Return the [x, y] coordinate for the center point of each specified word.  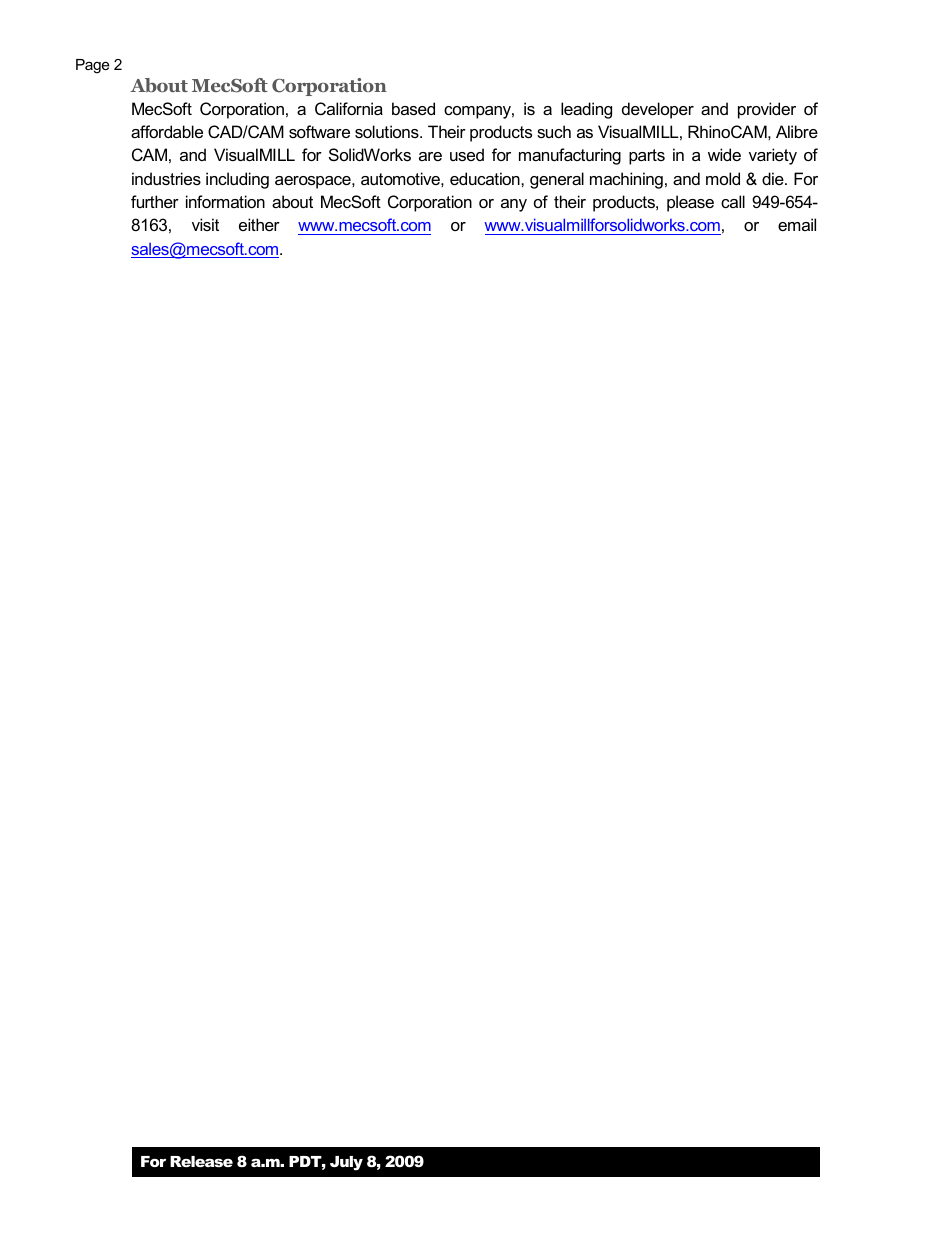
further [155, 201]
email [797, 224]
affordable [167, 131]
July [346, 1163]
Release [201, 1161]
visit [205, 224]
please [690, 203]
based [413, 108]
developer [658, 110]
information [225, 201]
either [259, 224]
